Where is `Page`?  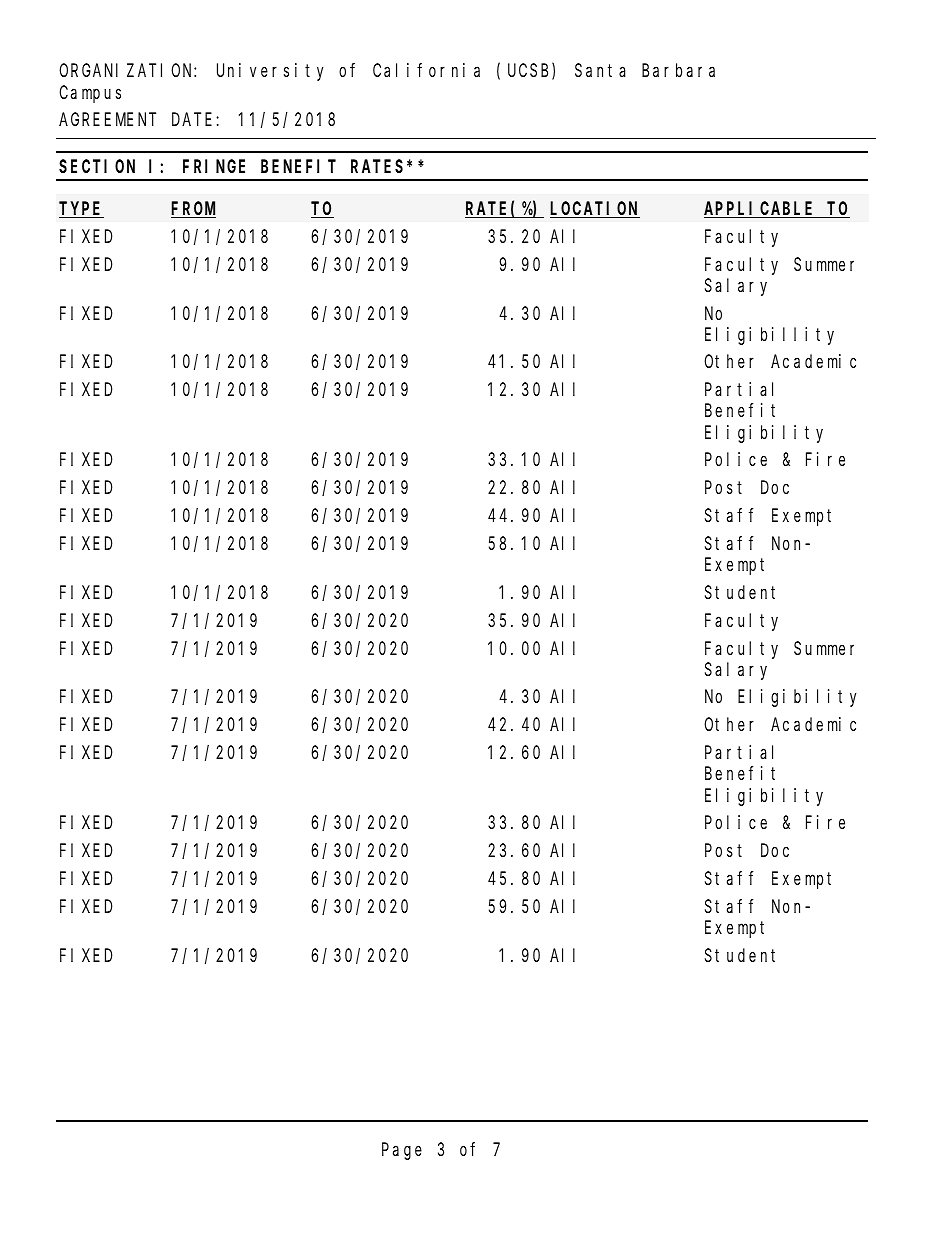 Page is located at coordinates (402, 1152).
